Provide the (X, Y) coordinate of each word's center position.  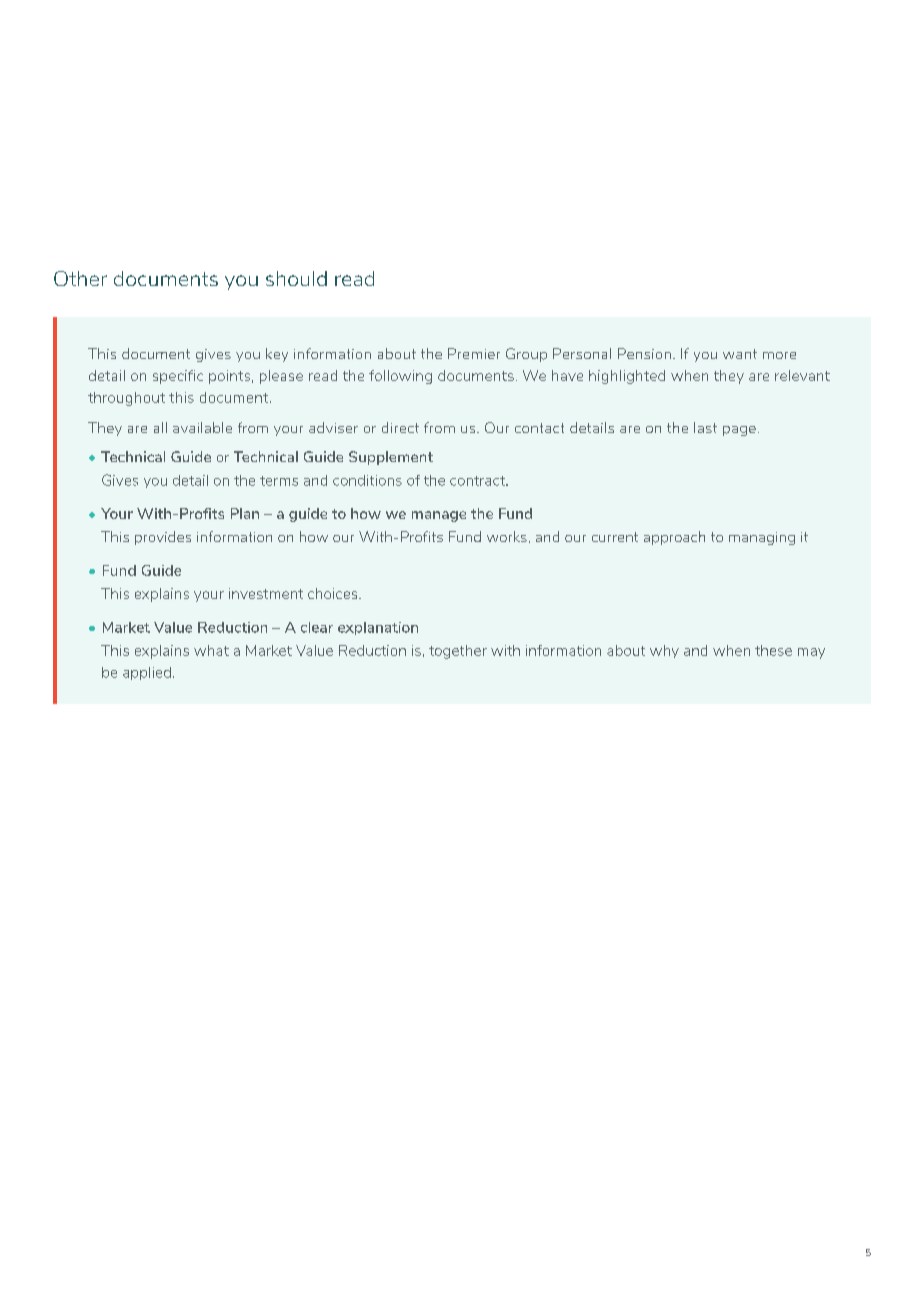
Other (80, 278)
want (740, 354)
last (705, 427)
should (296, 278)
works (507, 536)
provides (163, 538)
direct (400, 427)
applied (147, 673)
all (160, 427)
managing (762, 538)
